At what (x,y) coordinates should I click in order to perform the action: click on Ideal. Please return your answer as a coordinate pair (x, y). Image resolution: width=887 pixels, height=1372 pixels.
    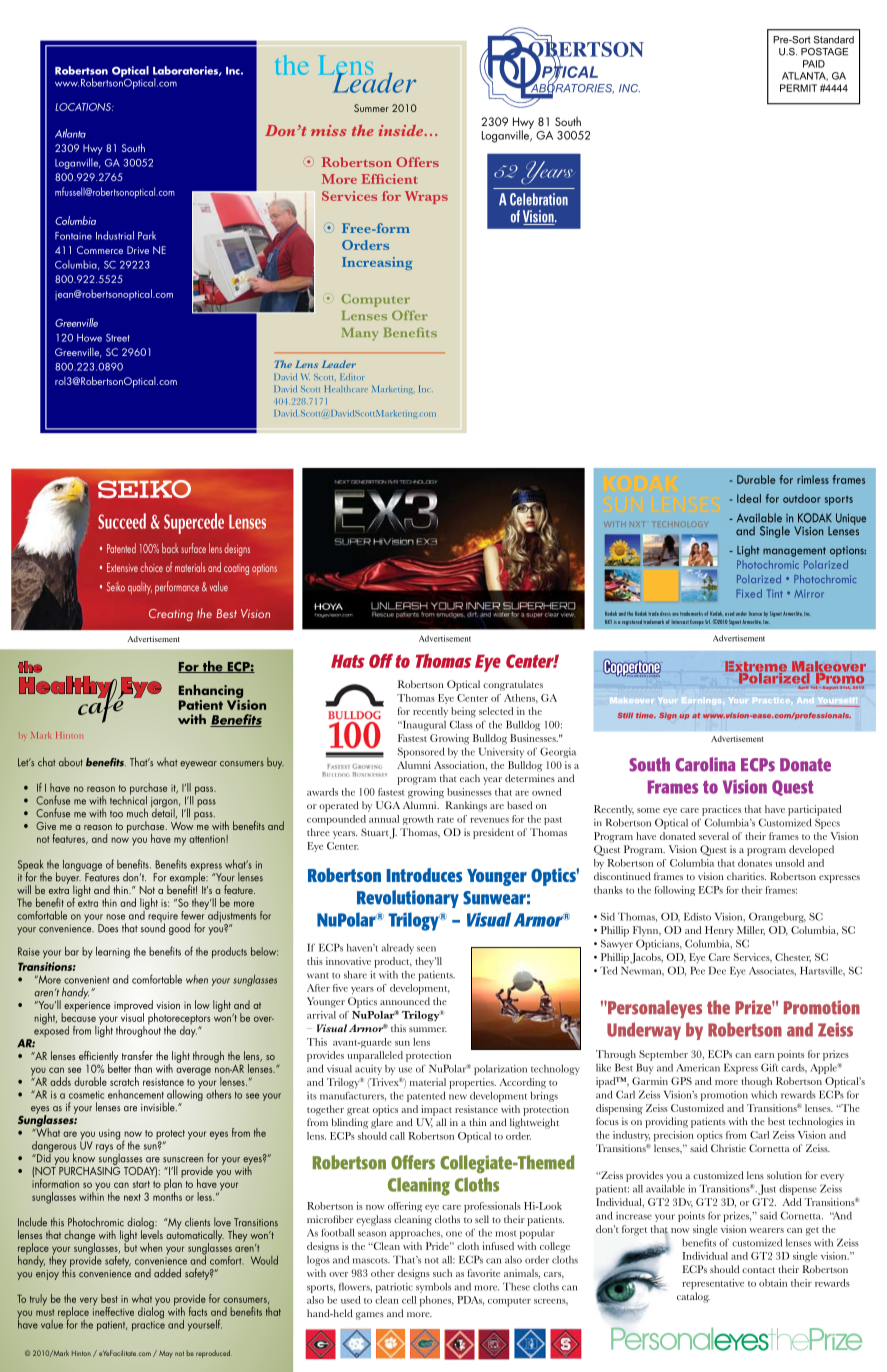
    Looking at the image, I should click on (749, 498).
